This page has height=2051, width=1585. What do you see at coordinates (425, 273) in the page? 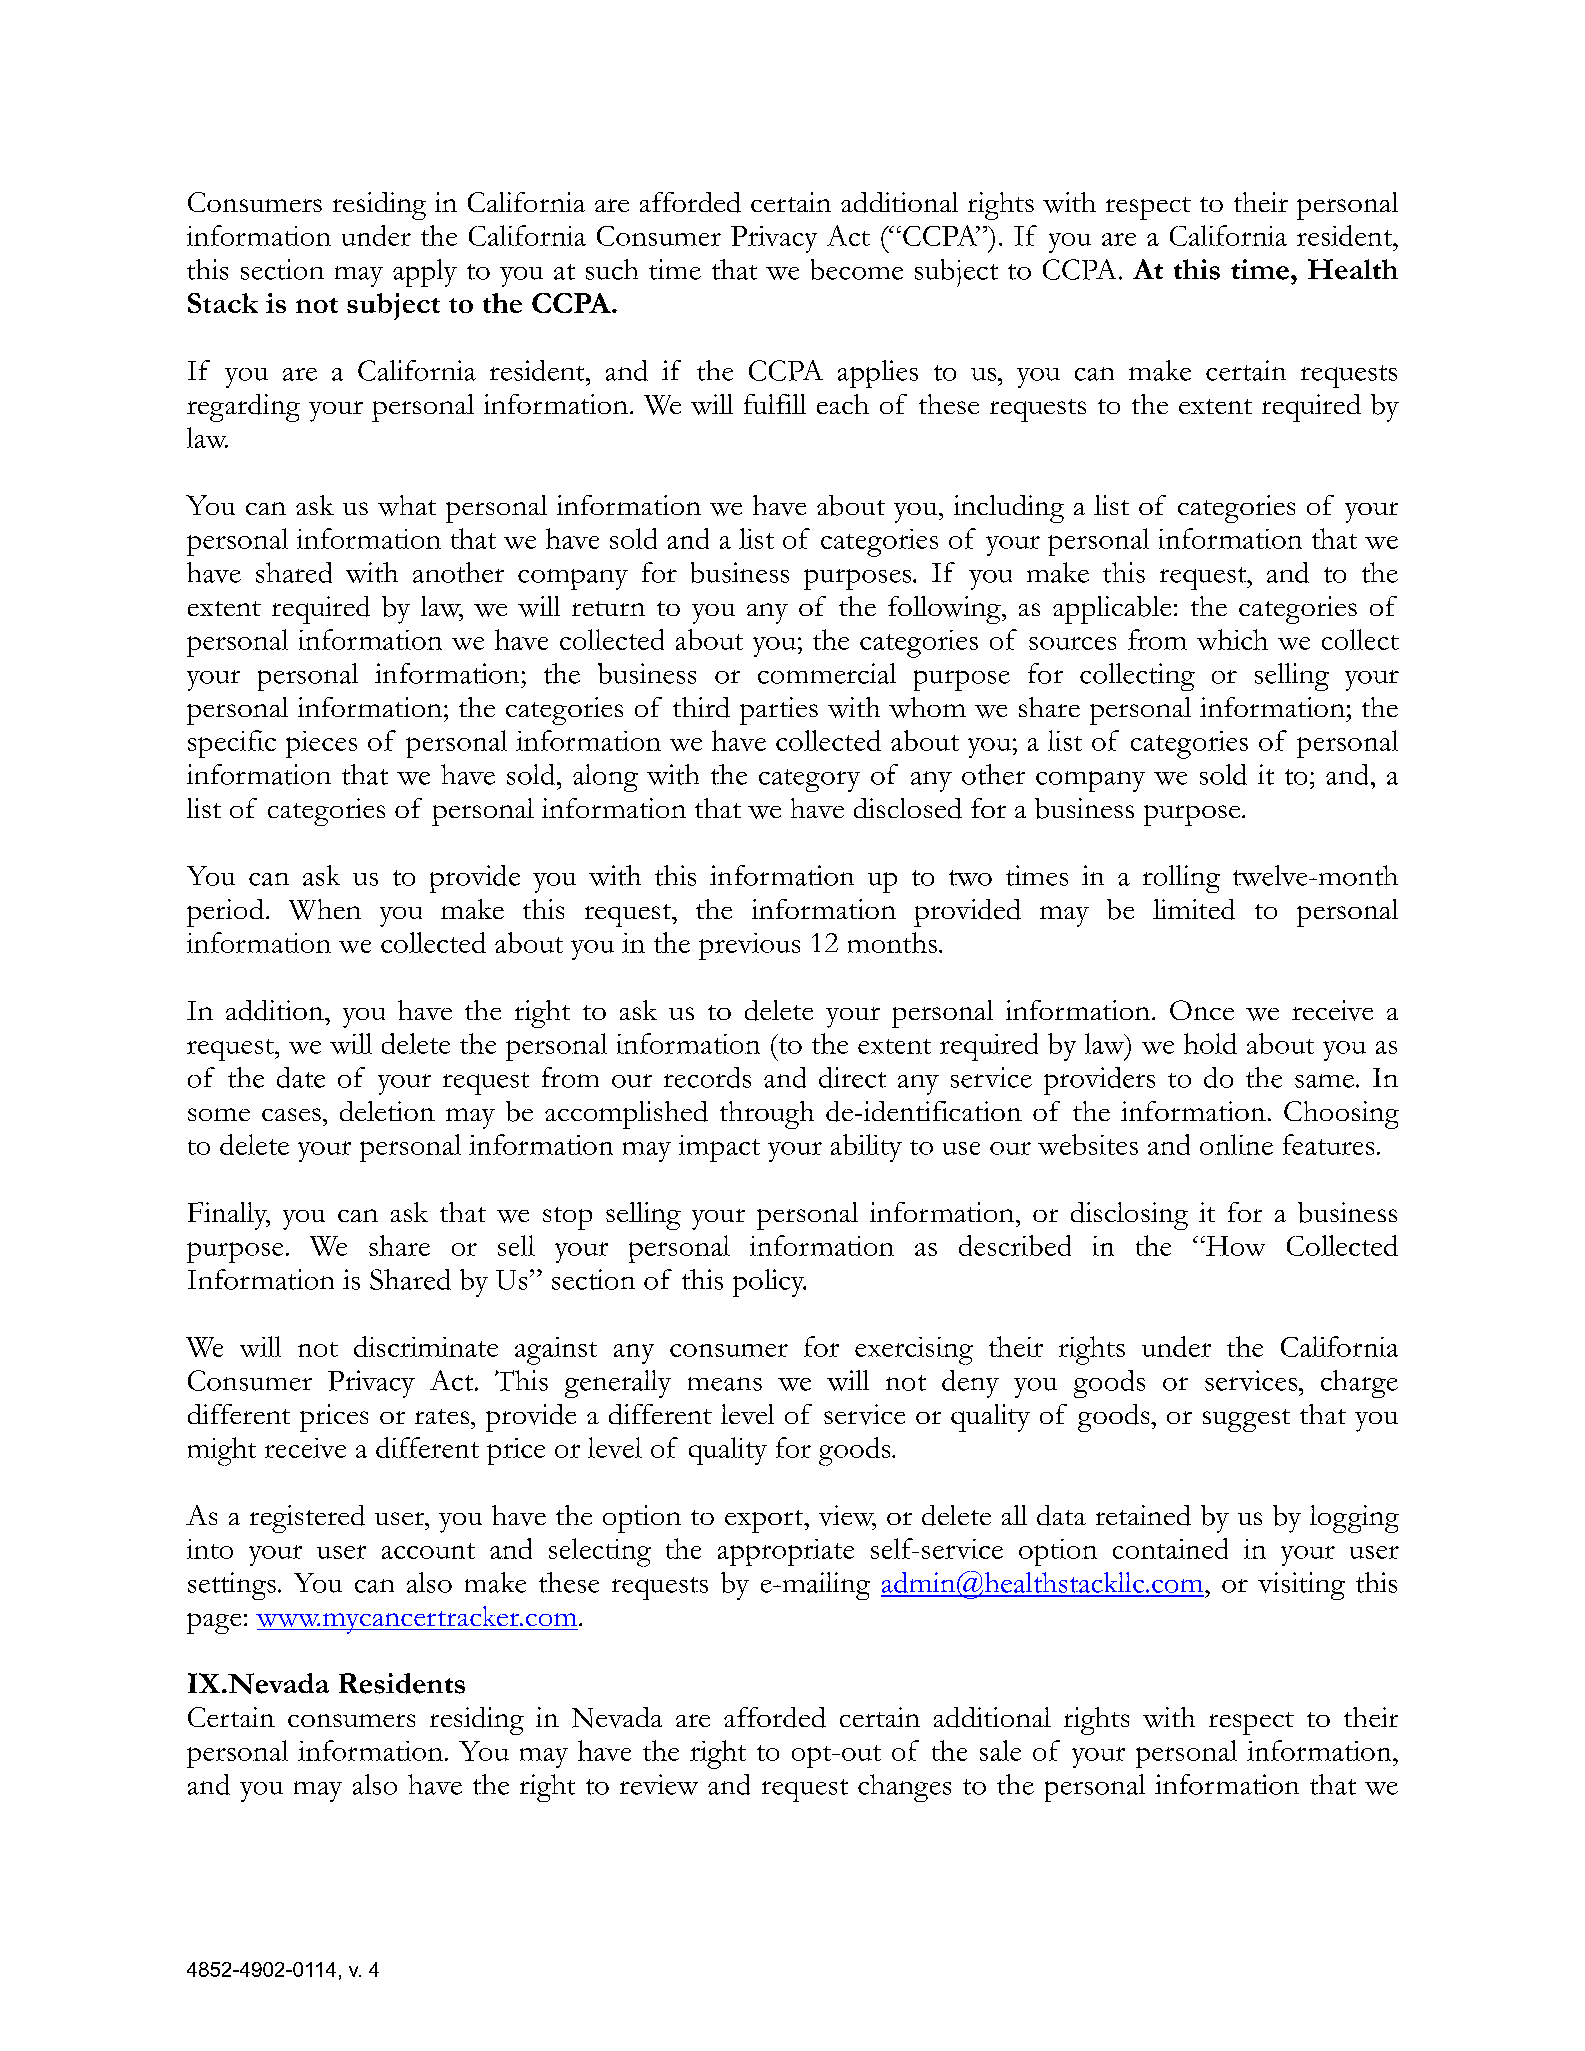
I see `apply` at bounding box center [425, 273].
